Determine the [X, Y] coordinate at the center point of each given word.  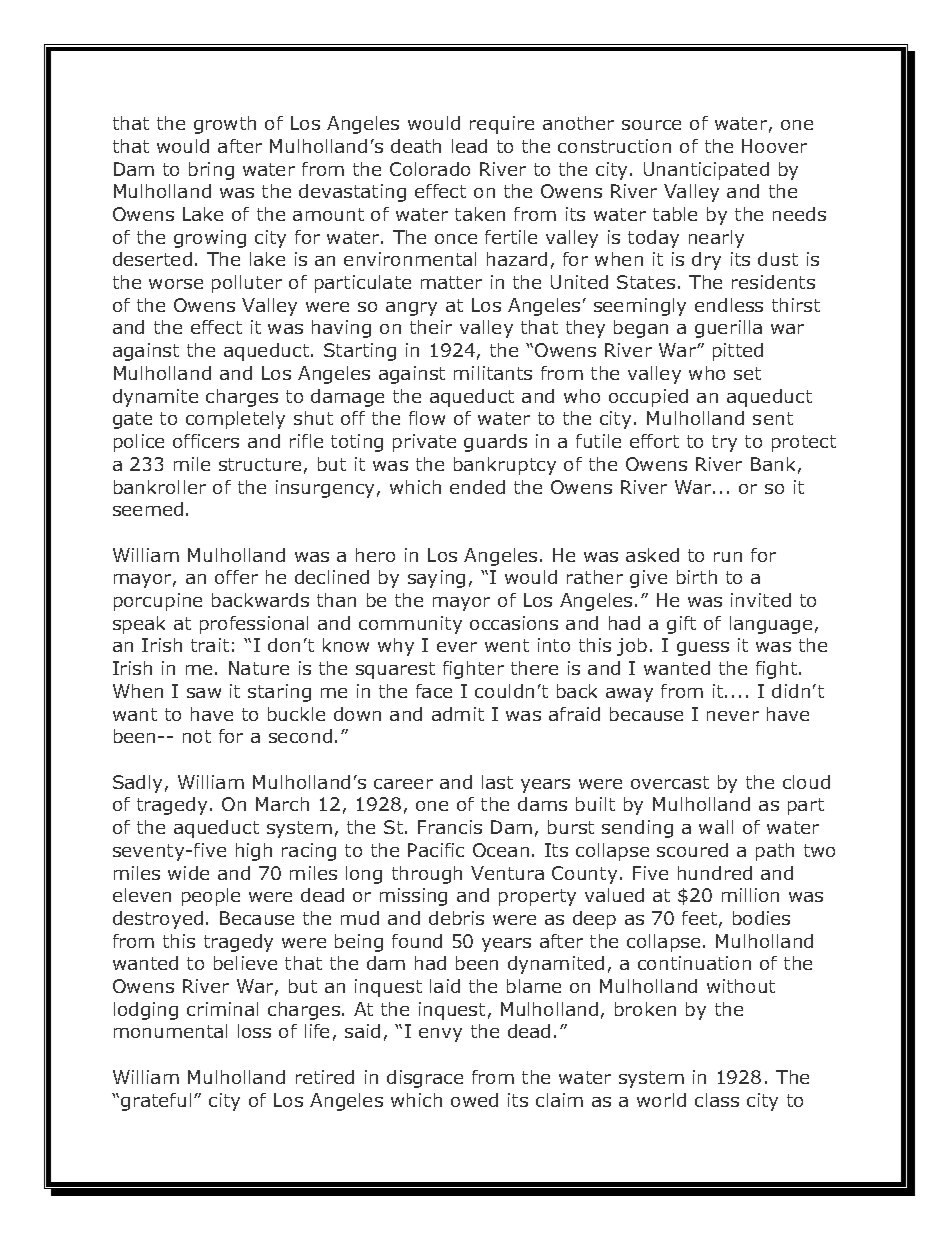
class [717, 1100]
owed [474, 1100]
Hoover [774, 146]
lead [469, 146]
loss [254, 1031]
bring [211, 171]
